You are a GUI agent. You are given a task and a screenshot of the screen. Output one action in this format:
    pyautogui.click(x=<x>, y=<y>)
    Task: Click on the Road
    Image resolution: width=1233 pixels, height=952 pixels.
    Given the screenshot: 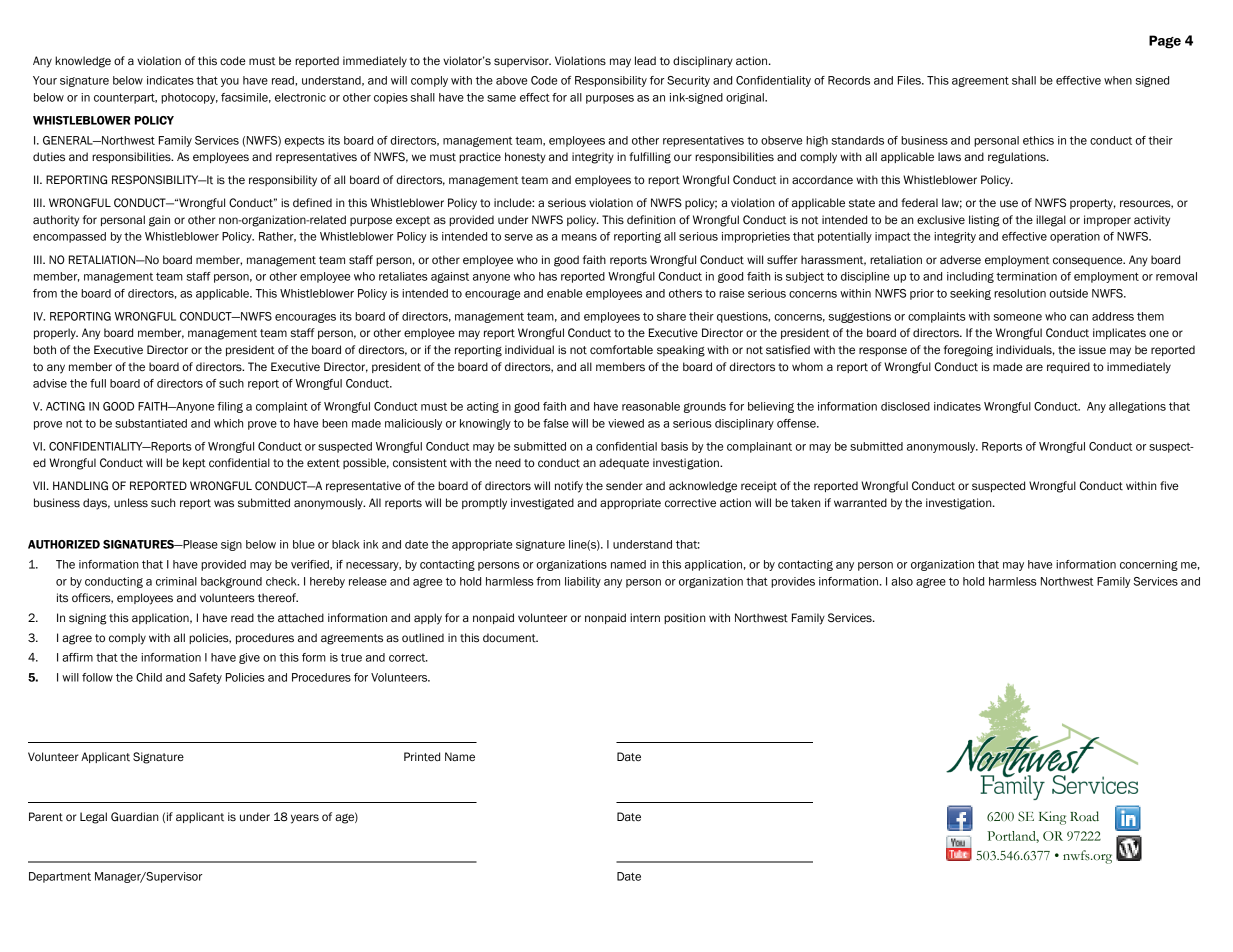 What is the action you would take?
    pyautogui.click(x=1084, y=816)
